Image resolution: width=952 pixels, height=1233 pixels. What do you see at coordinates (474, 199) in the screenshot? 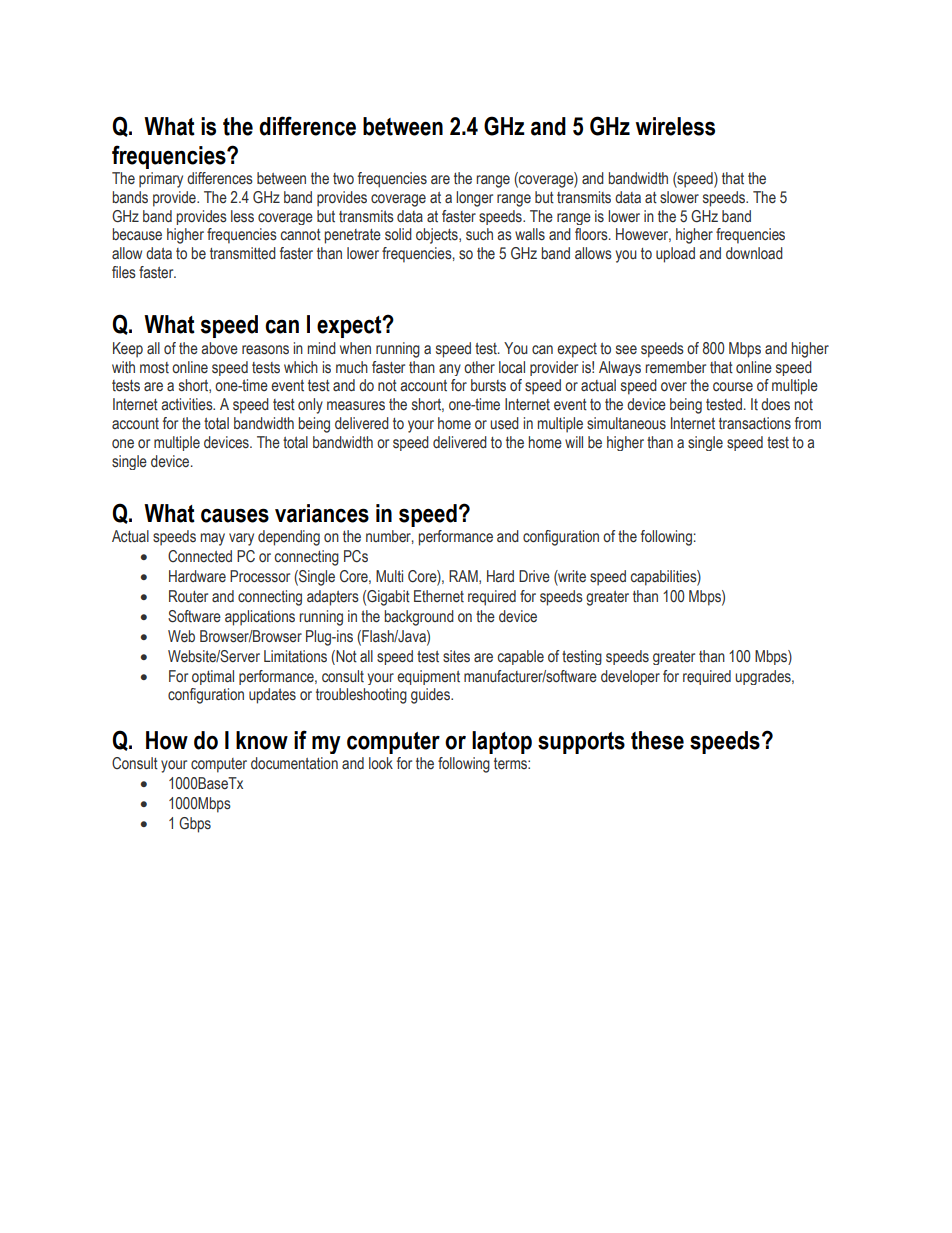
I see `longer` at bounding box center [474, 199].
